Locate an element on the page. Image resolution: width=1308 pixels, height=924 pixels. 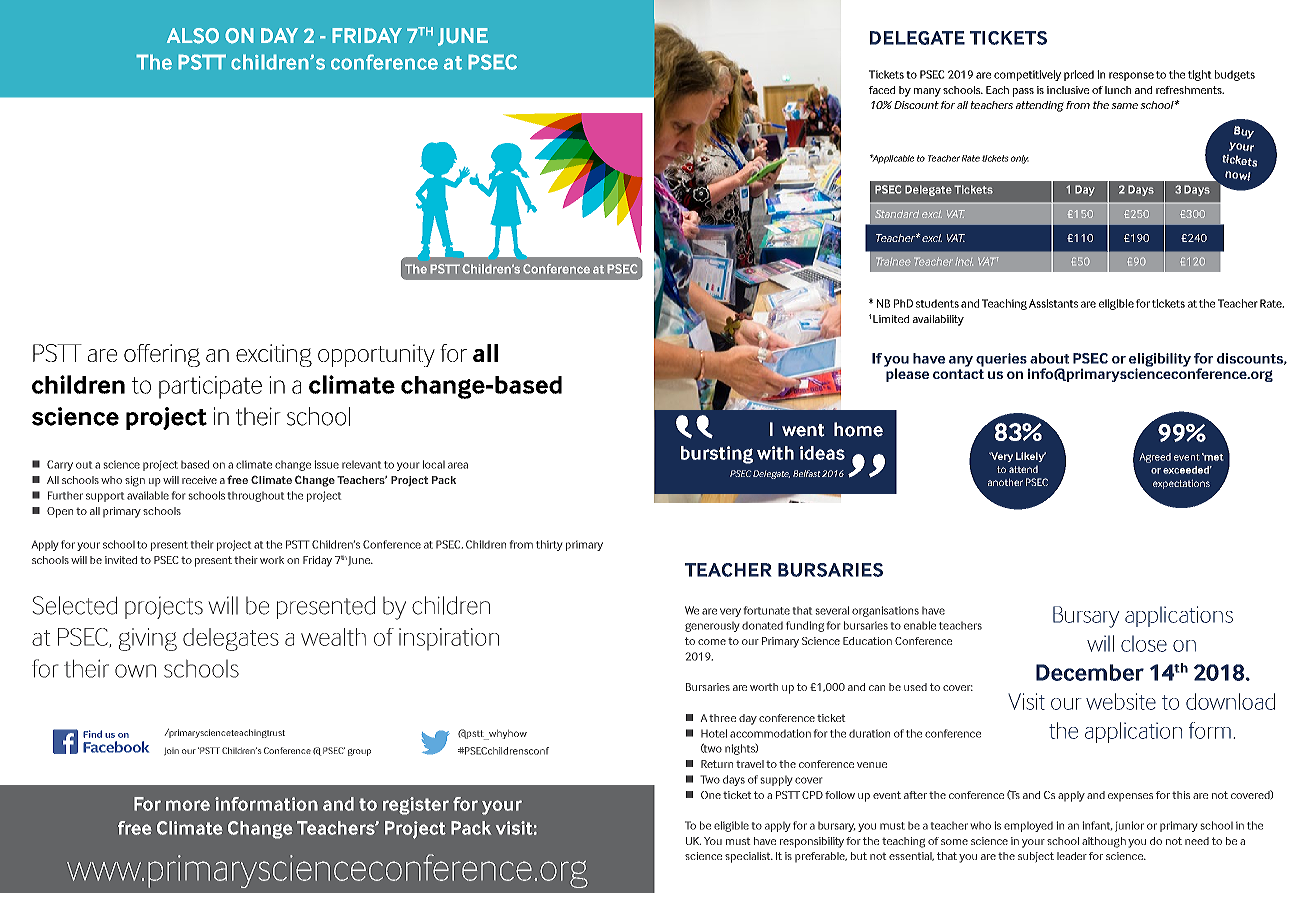
Assistants is located at coordinates (1053, 303).
